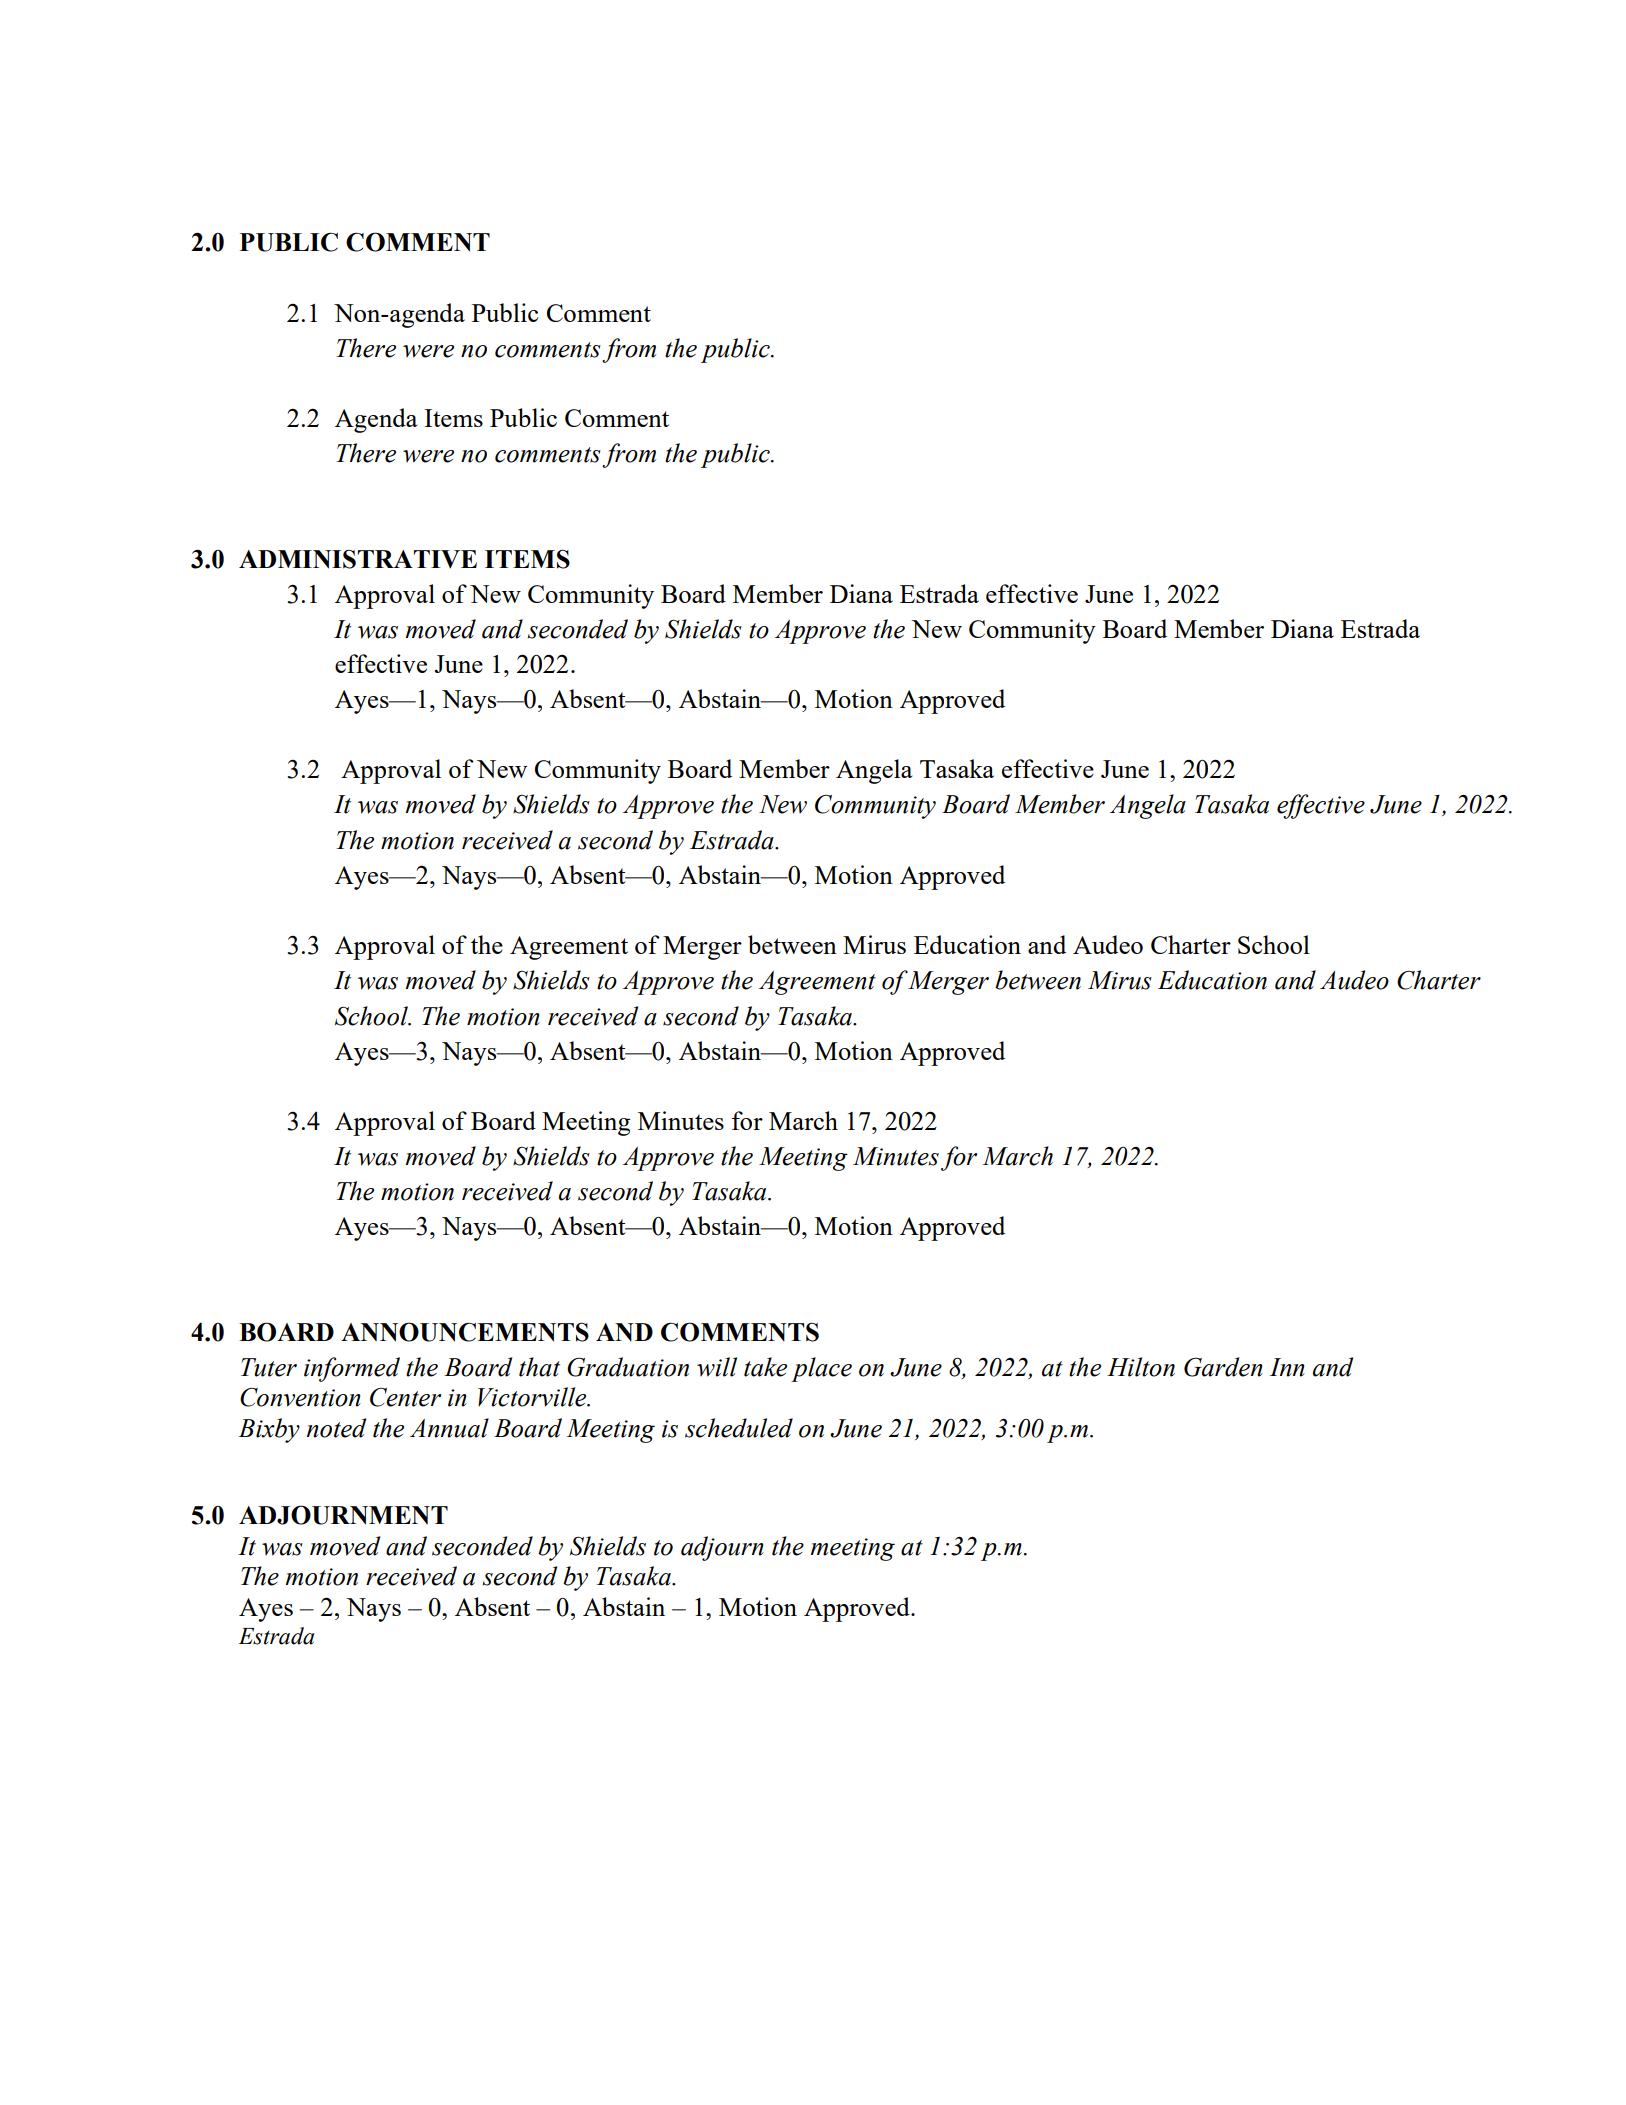 This screenshot has width=1626, height=2105. What do you see at coordinates (628, 1367) in the screenshot?
I see `Graduation` at bounding box center [628, 1367].
